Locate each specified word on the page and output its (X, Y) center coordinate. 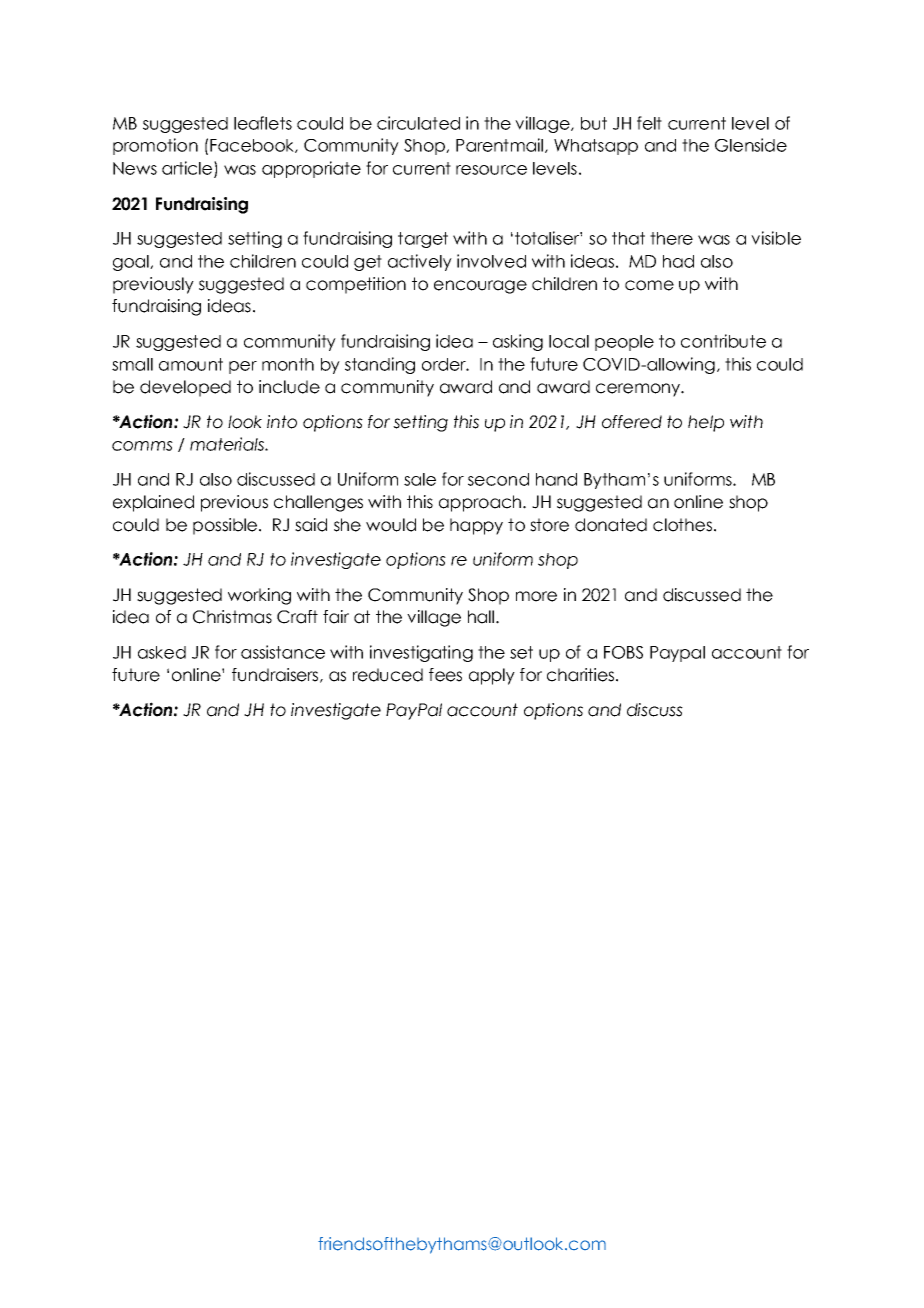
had (678, 261)
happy (476, 526)
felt (649, 123)
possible (225, 526)
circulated (418, 123)
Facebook (253, 146)
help (706, 423)
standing (380, 365)
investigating (421, 653)
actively (420, 262)
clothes (682, 525)
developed (185, 388)
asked (162, 652)
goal (132, 263)
